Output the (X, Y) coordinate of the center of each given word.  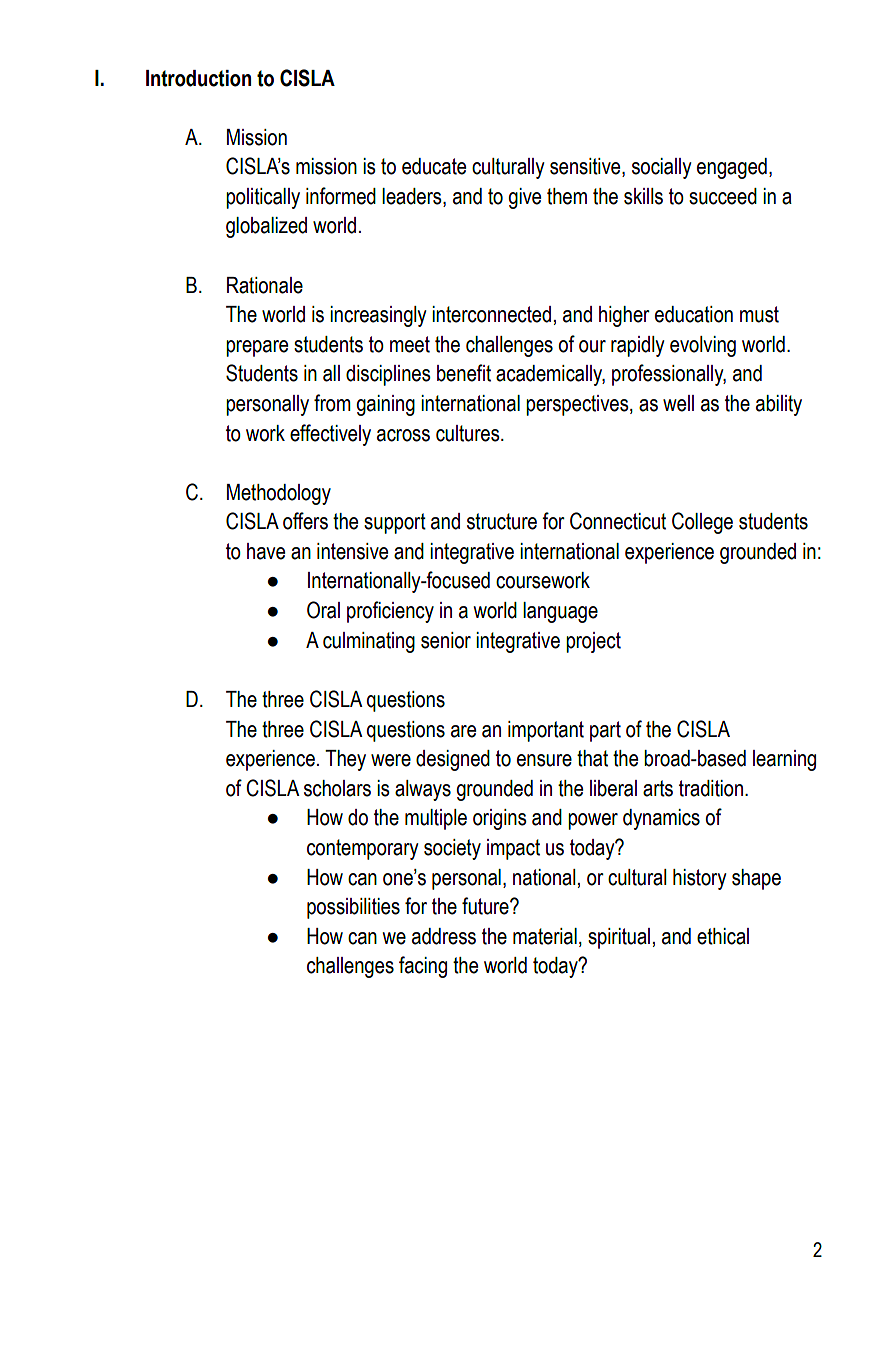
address (444, 936)
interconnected (491, 314)
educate (434, 166)
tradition (711, 788)
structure (502, 521)
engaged (732, 168)
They (345, 760)
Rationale (265, 285)
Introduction (198, 78)
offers (305, 521)
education (694, 314)
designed (453, 760)
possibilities (353, 908)
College (702, 523)
